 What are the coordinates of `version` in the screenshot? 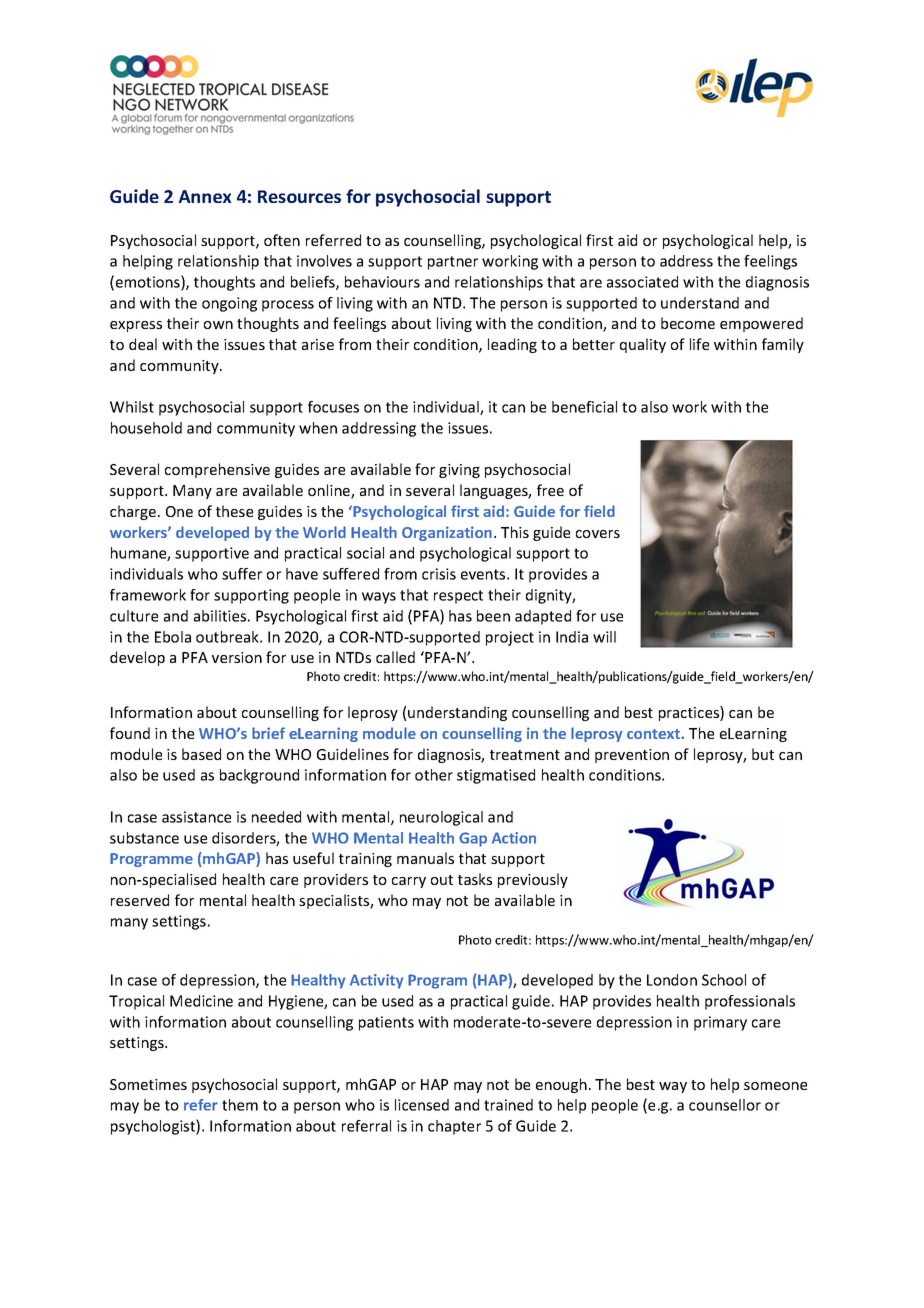 It's located at (237, 657).
